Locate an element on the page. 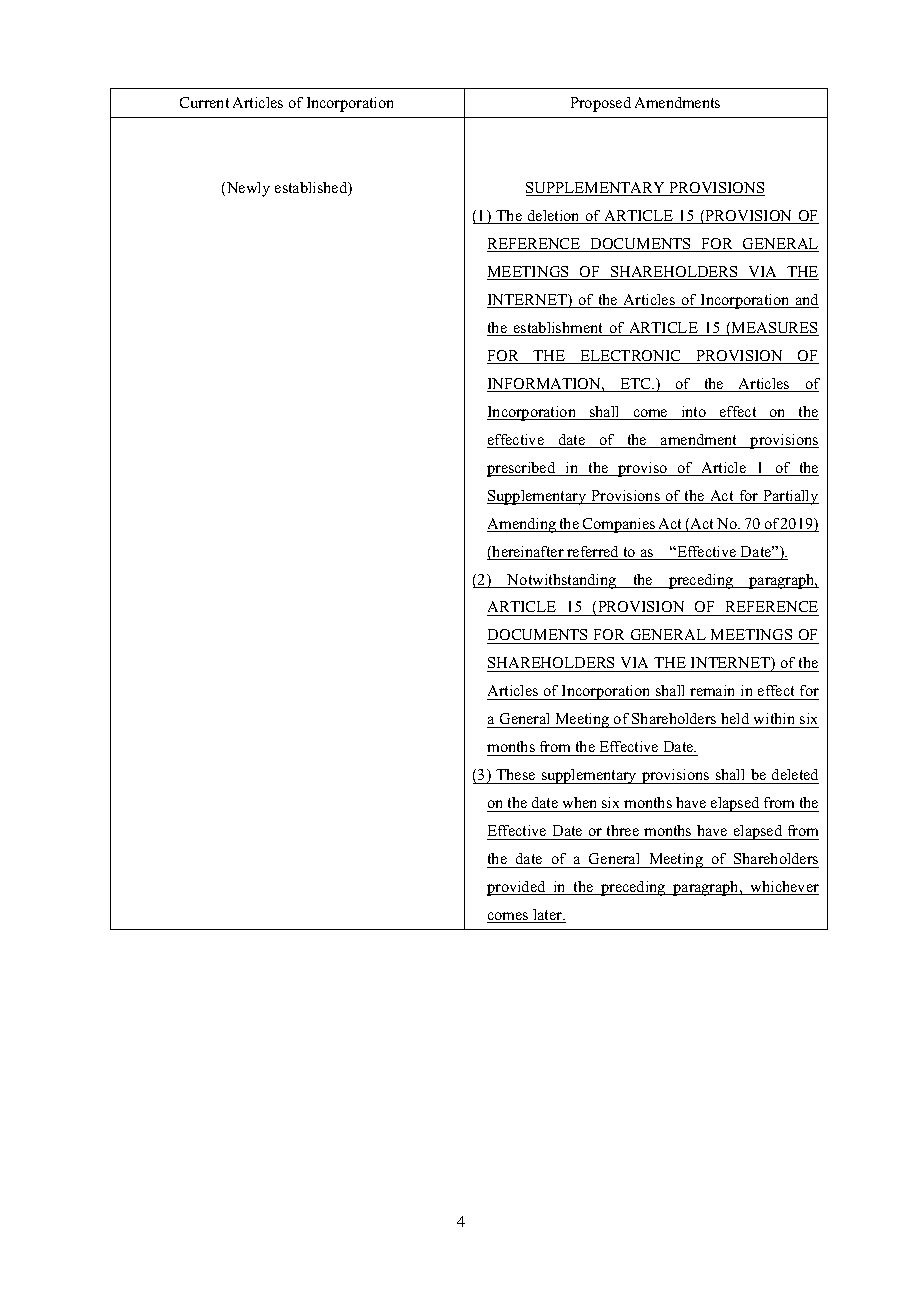 The height and width of the image is (1308, 924). prescribed is located at coordinates (522, 469).
